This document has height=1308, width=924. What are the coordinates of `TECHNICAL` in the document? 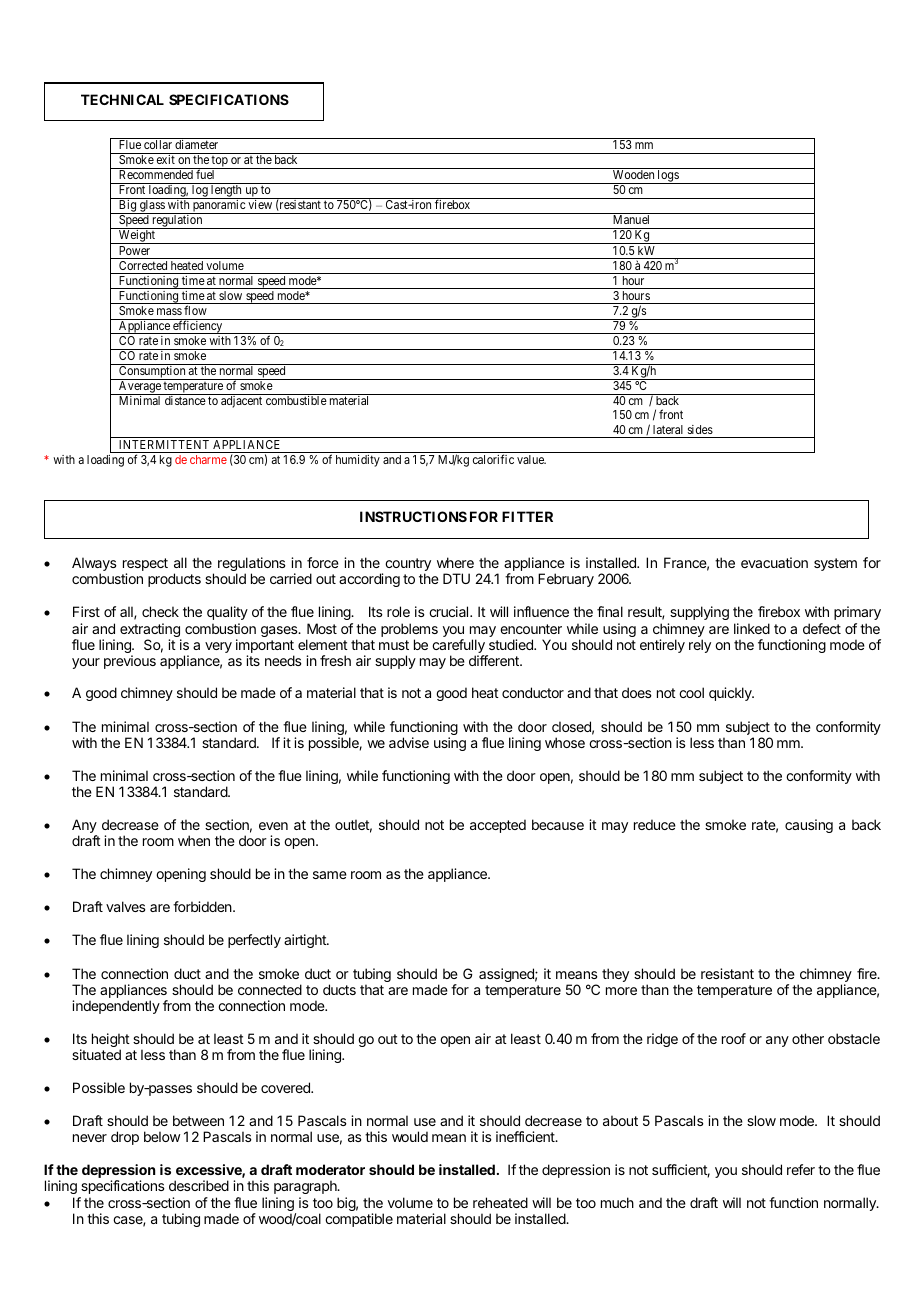 It's located at (122, 99).
